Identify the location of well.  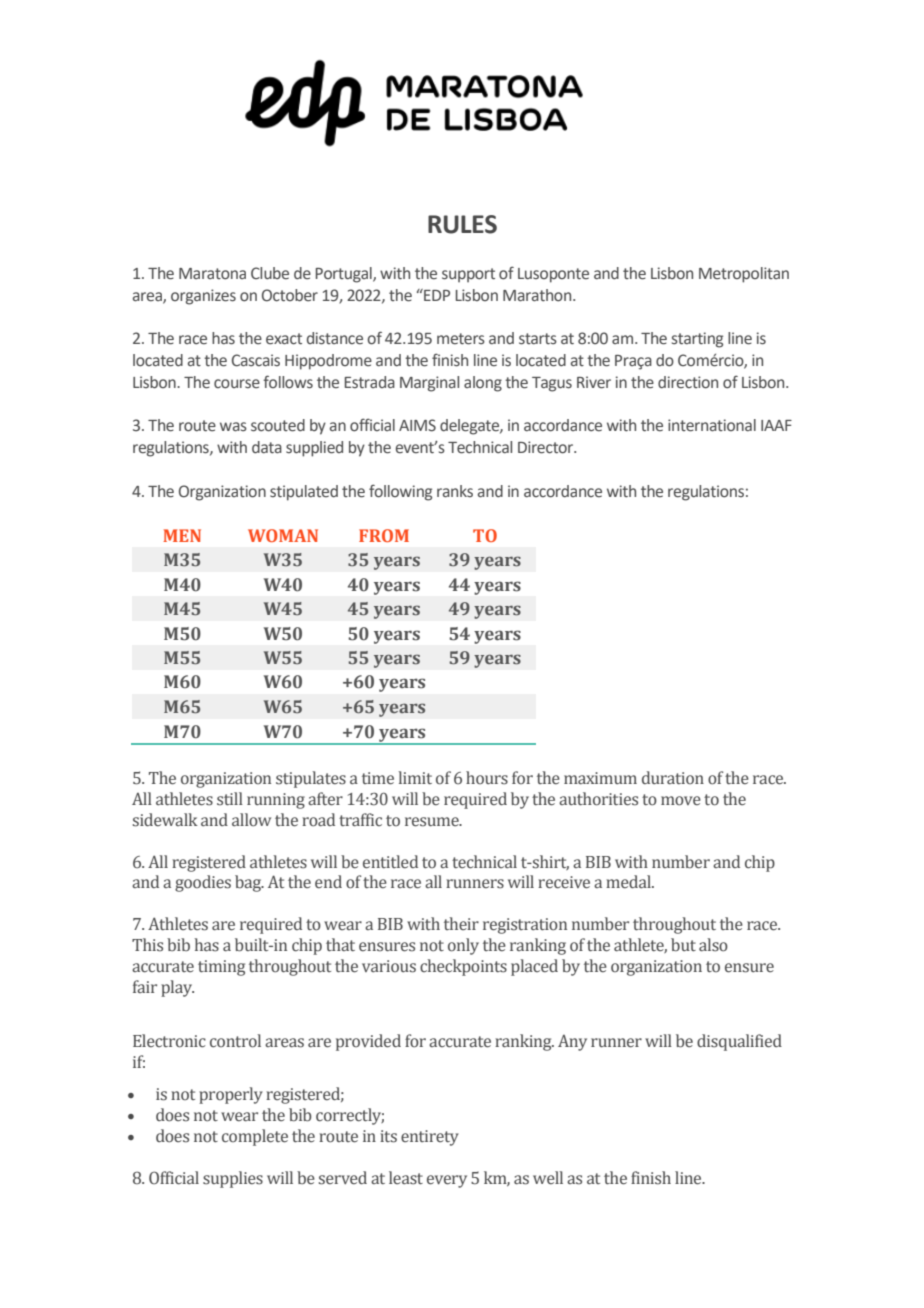
(548, 1178).
